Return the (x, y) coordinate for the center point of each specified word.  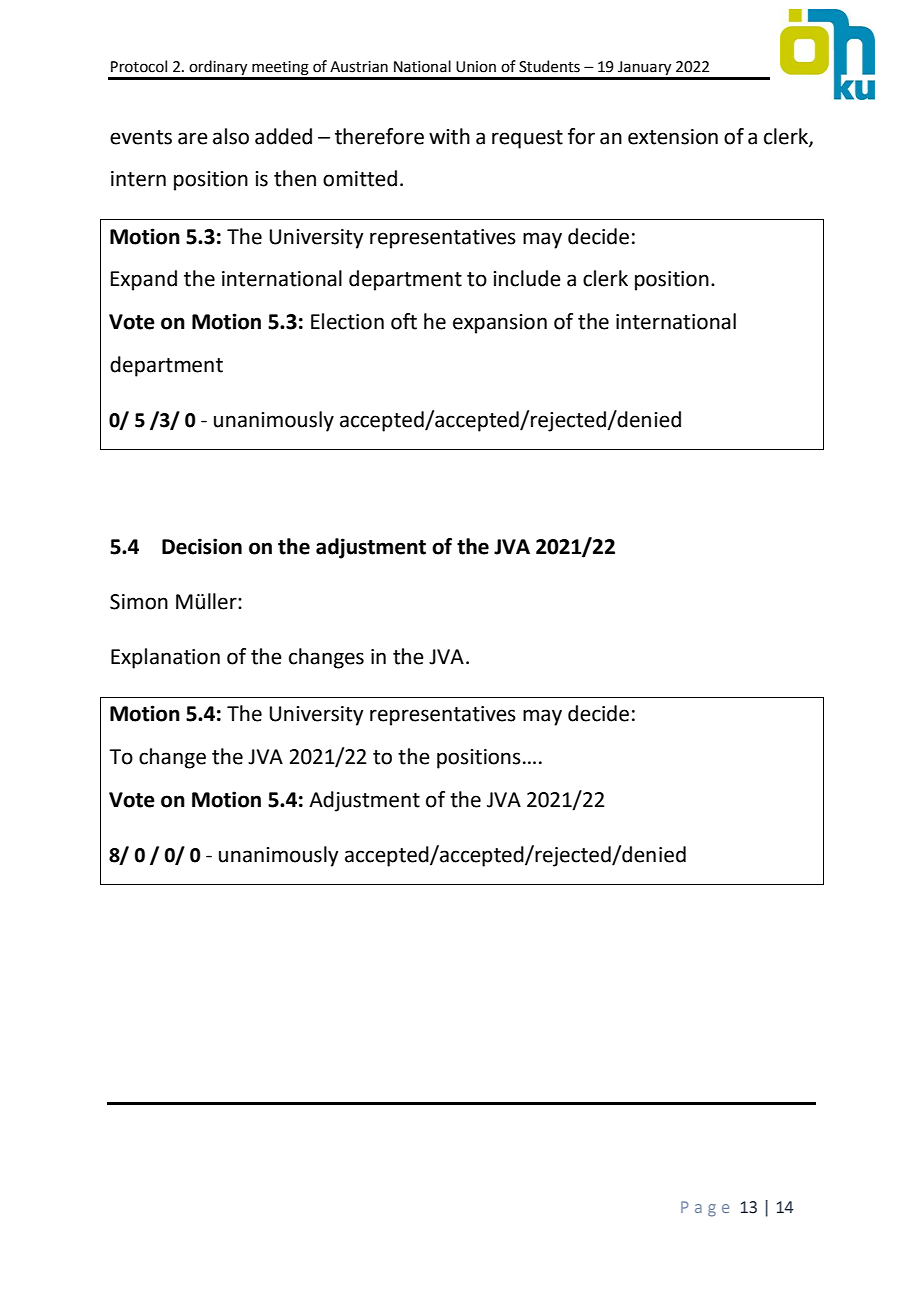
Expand (144, 280)
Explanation (165, 658)
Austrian (359, 67)
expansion (500, 324)
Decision (202, 546)
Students (549, 66)
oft (404, 321)
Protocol (139, 66)
